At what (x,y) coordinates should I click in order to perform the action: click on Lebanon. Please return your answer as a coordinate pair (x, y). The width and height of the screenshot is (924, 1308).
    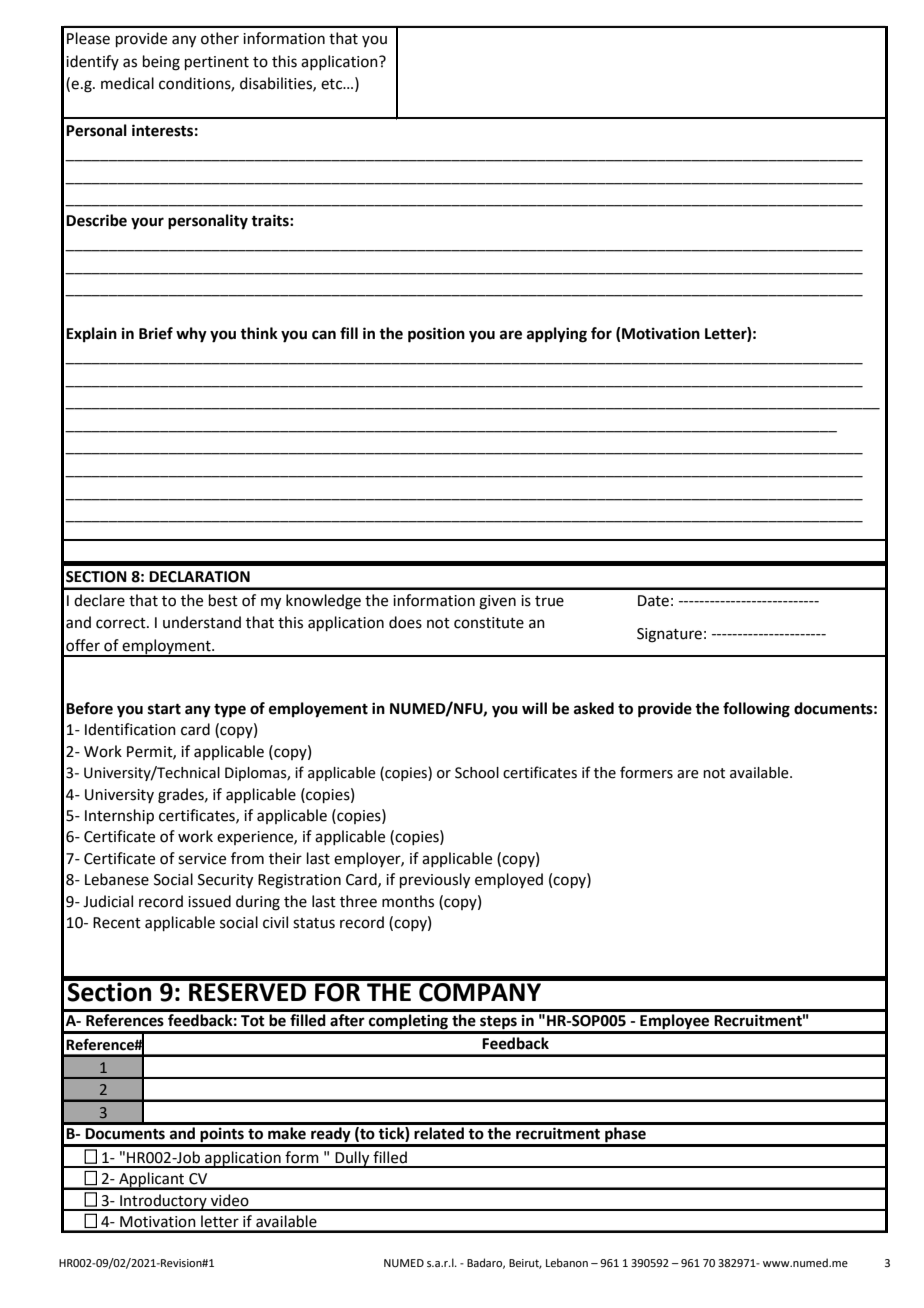
    Looking at the image, I should click on (567, 1262).
